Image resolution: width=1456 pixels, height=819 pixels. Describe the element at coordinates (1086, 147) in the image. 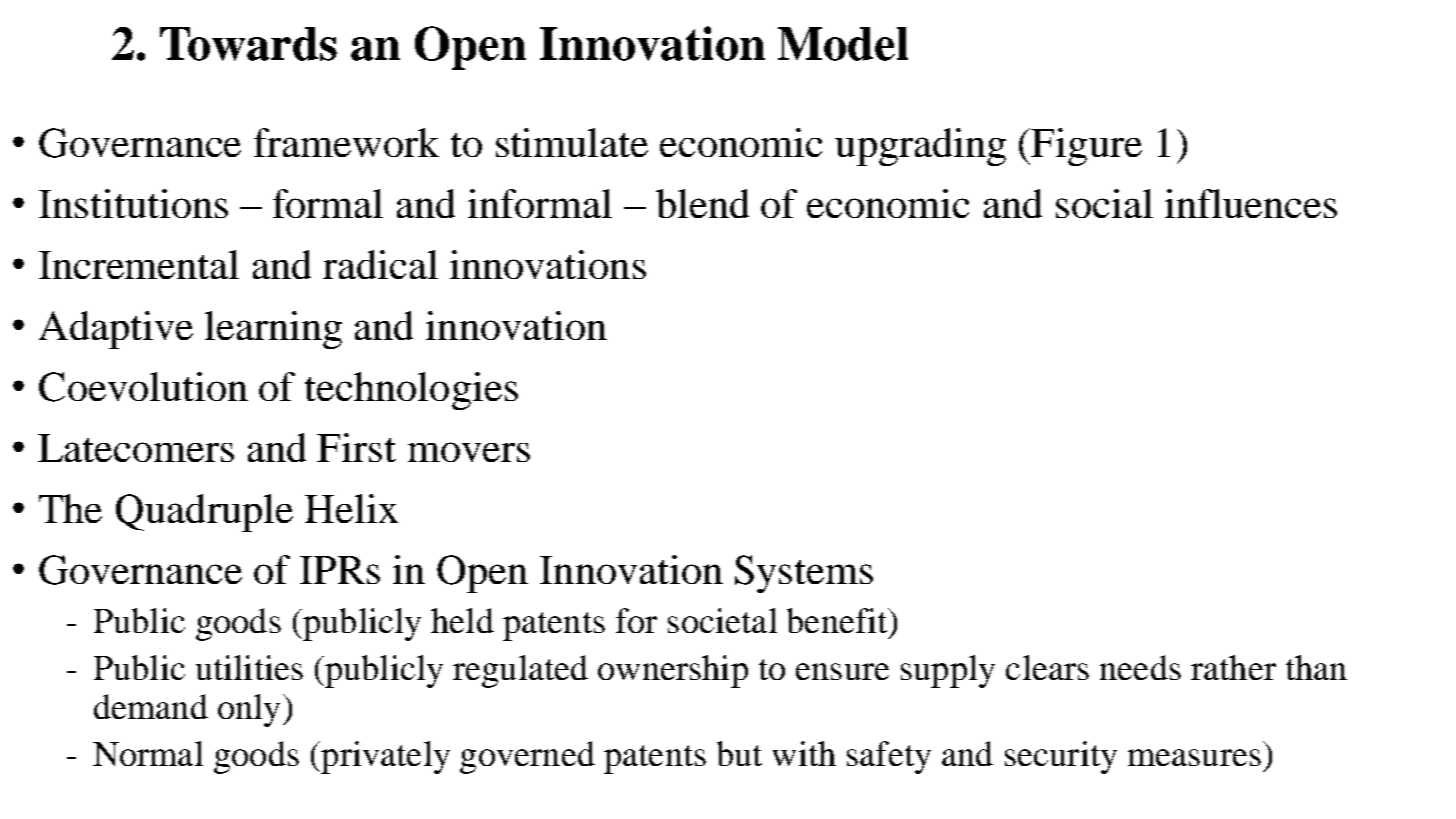

I see `Figure` at that location.
